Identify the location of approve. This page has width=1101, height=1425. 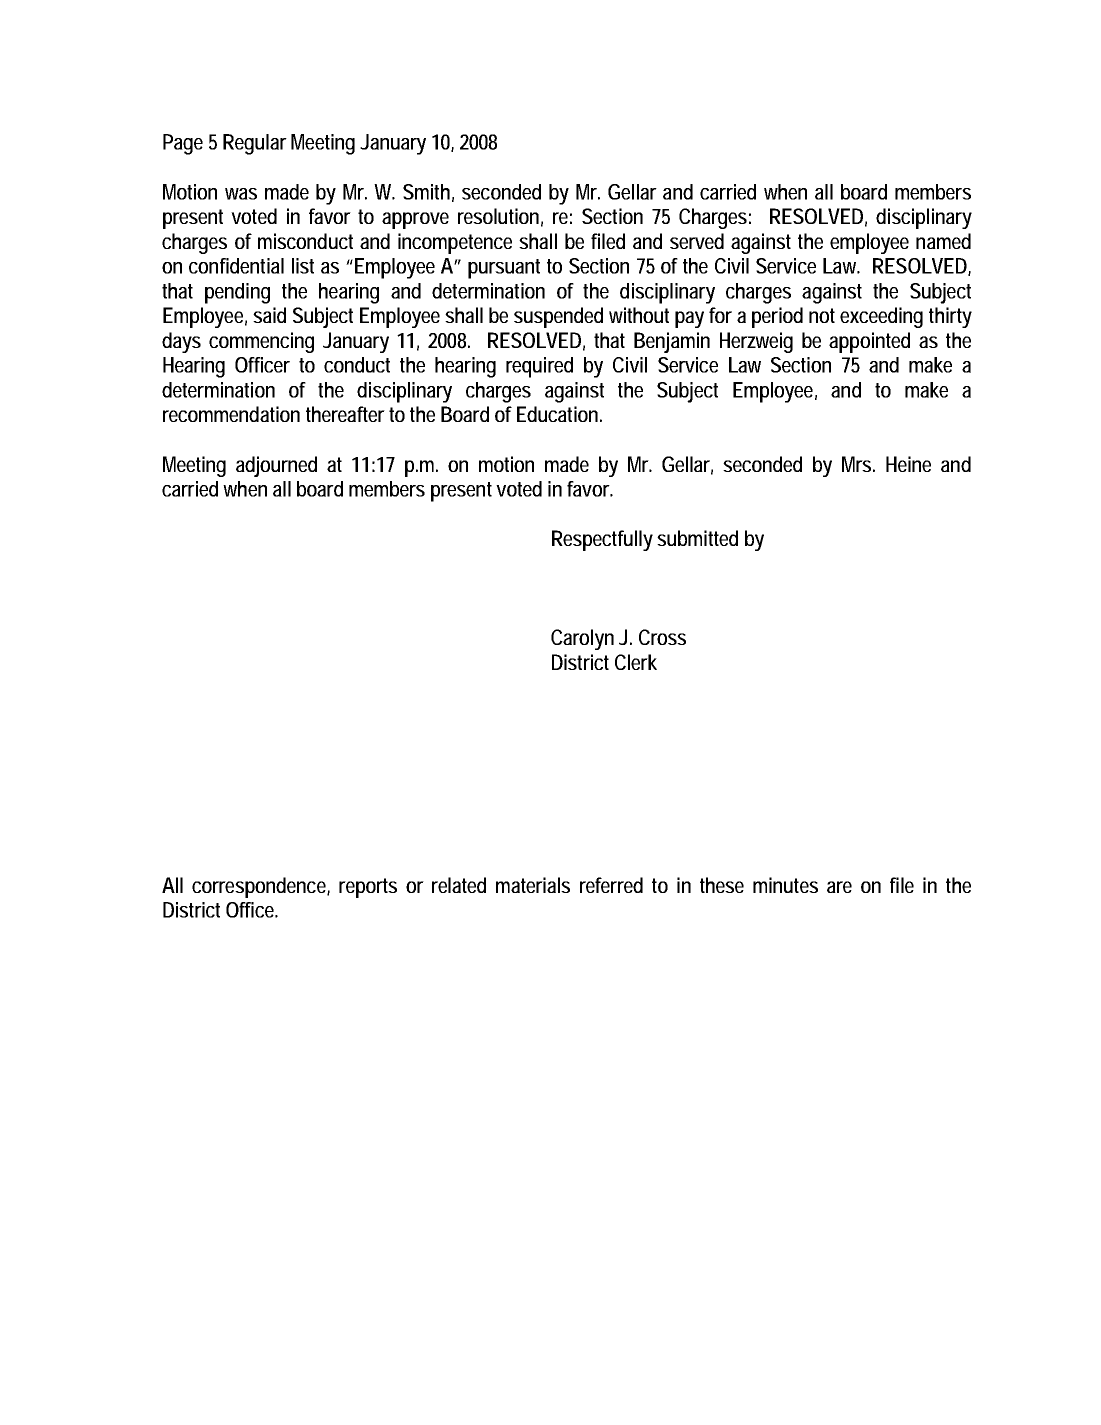
(415, 220).
